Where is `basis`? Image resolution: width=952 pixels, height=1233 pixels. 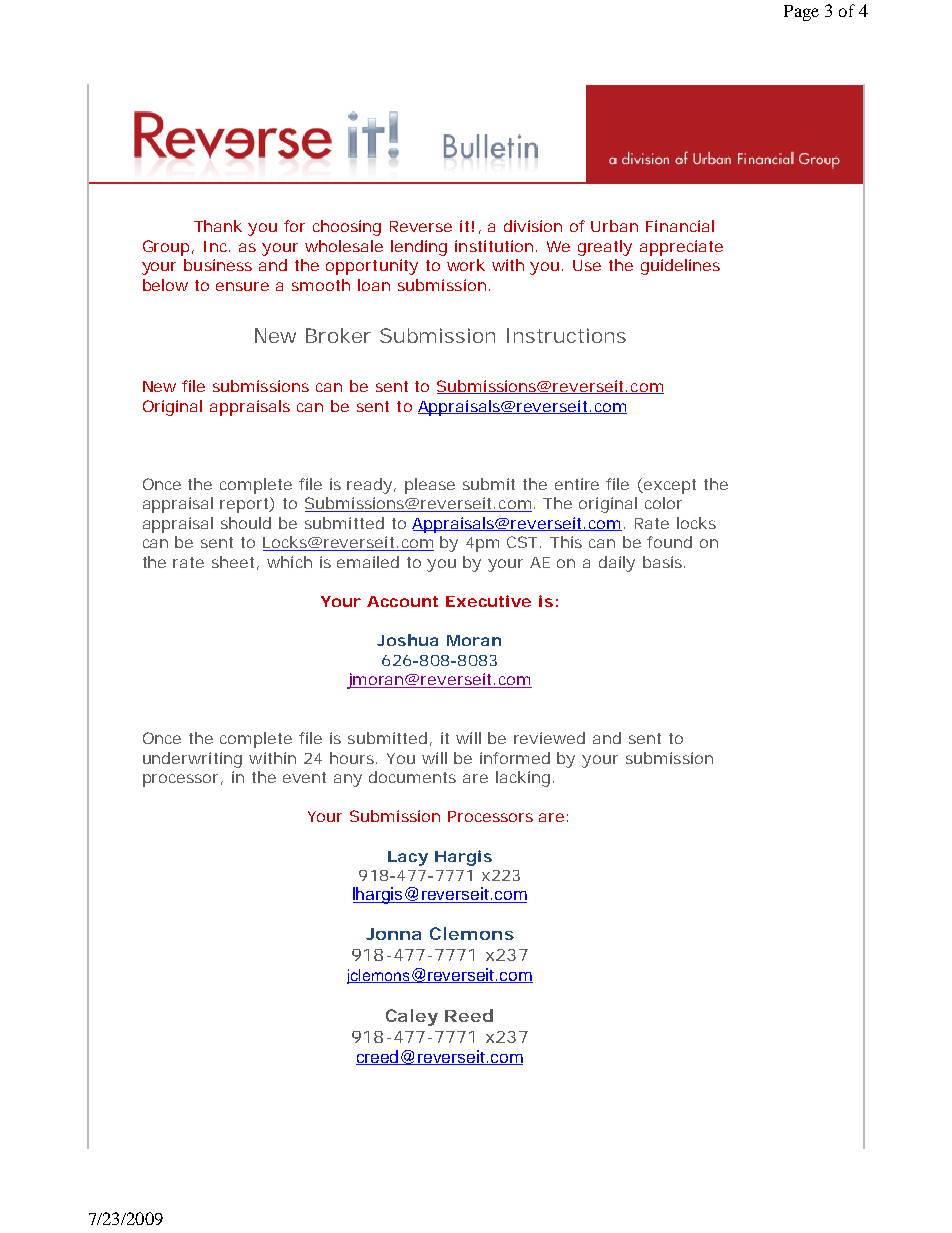
basis is located at coordinates (664, 562).
